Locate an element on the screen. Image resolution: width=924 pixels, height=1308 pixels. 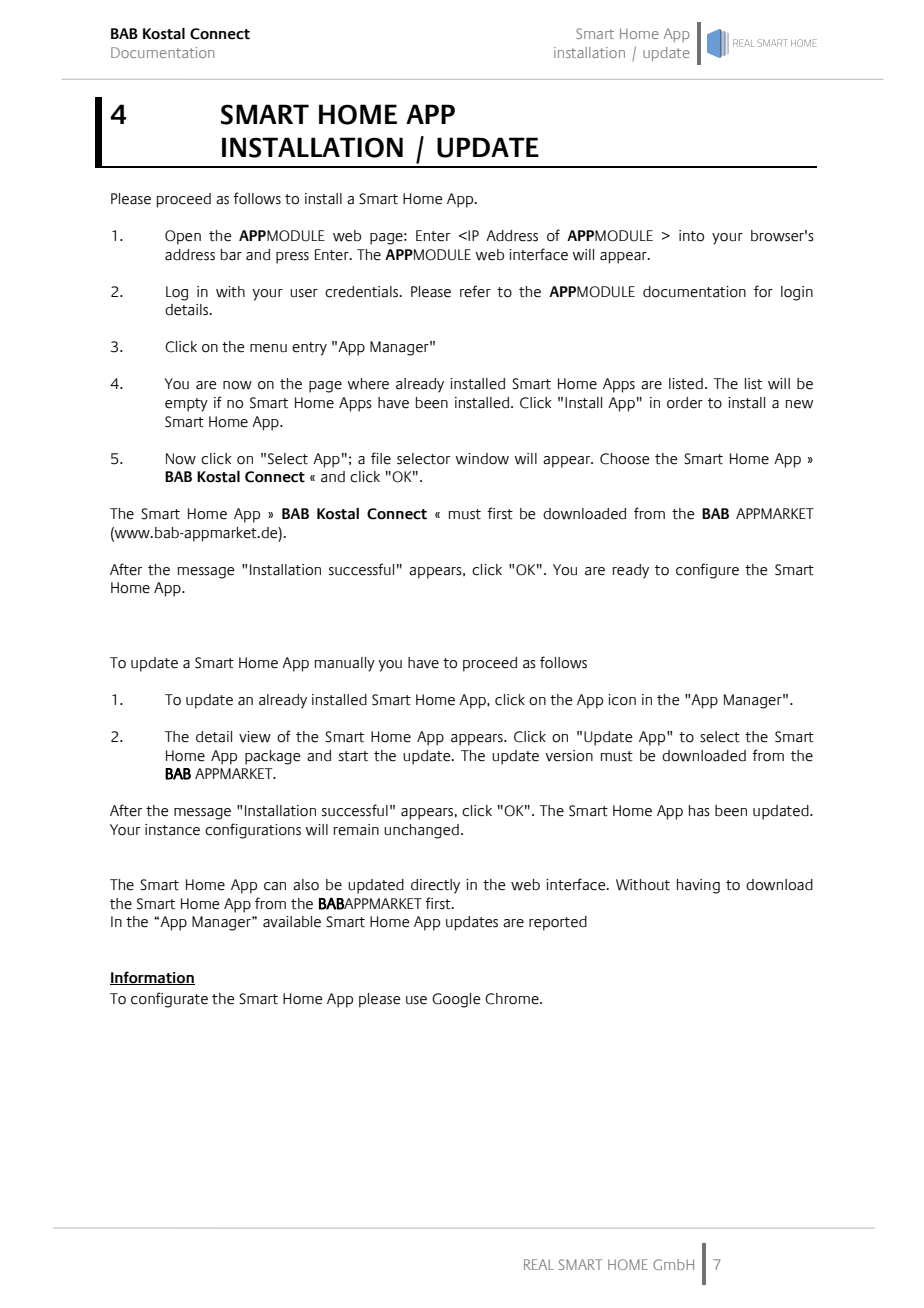
Google is located at coordinates (456, 1000).
